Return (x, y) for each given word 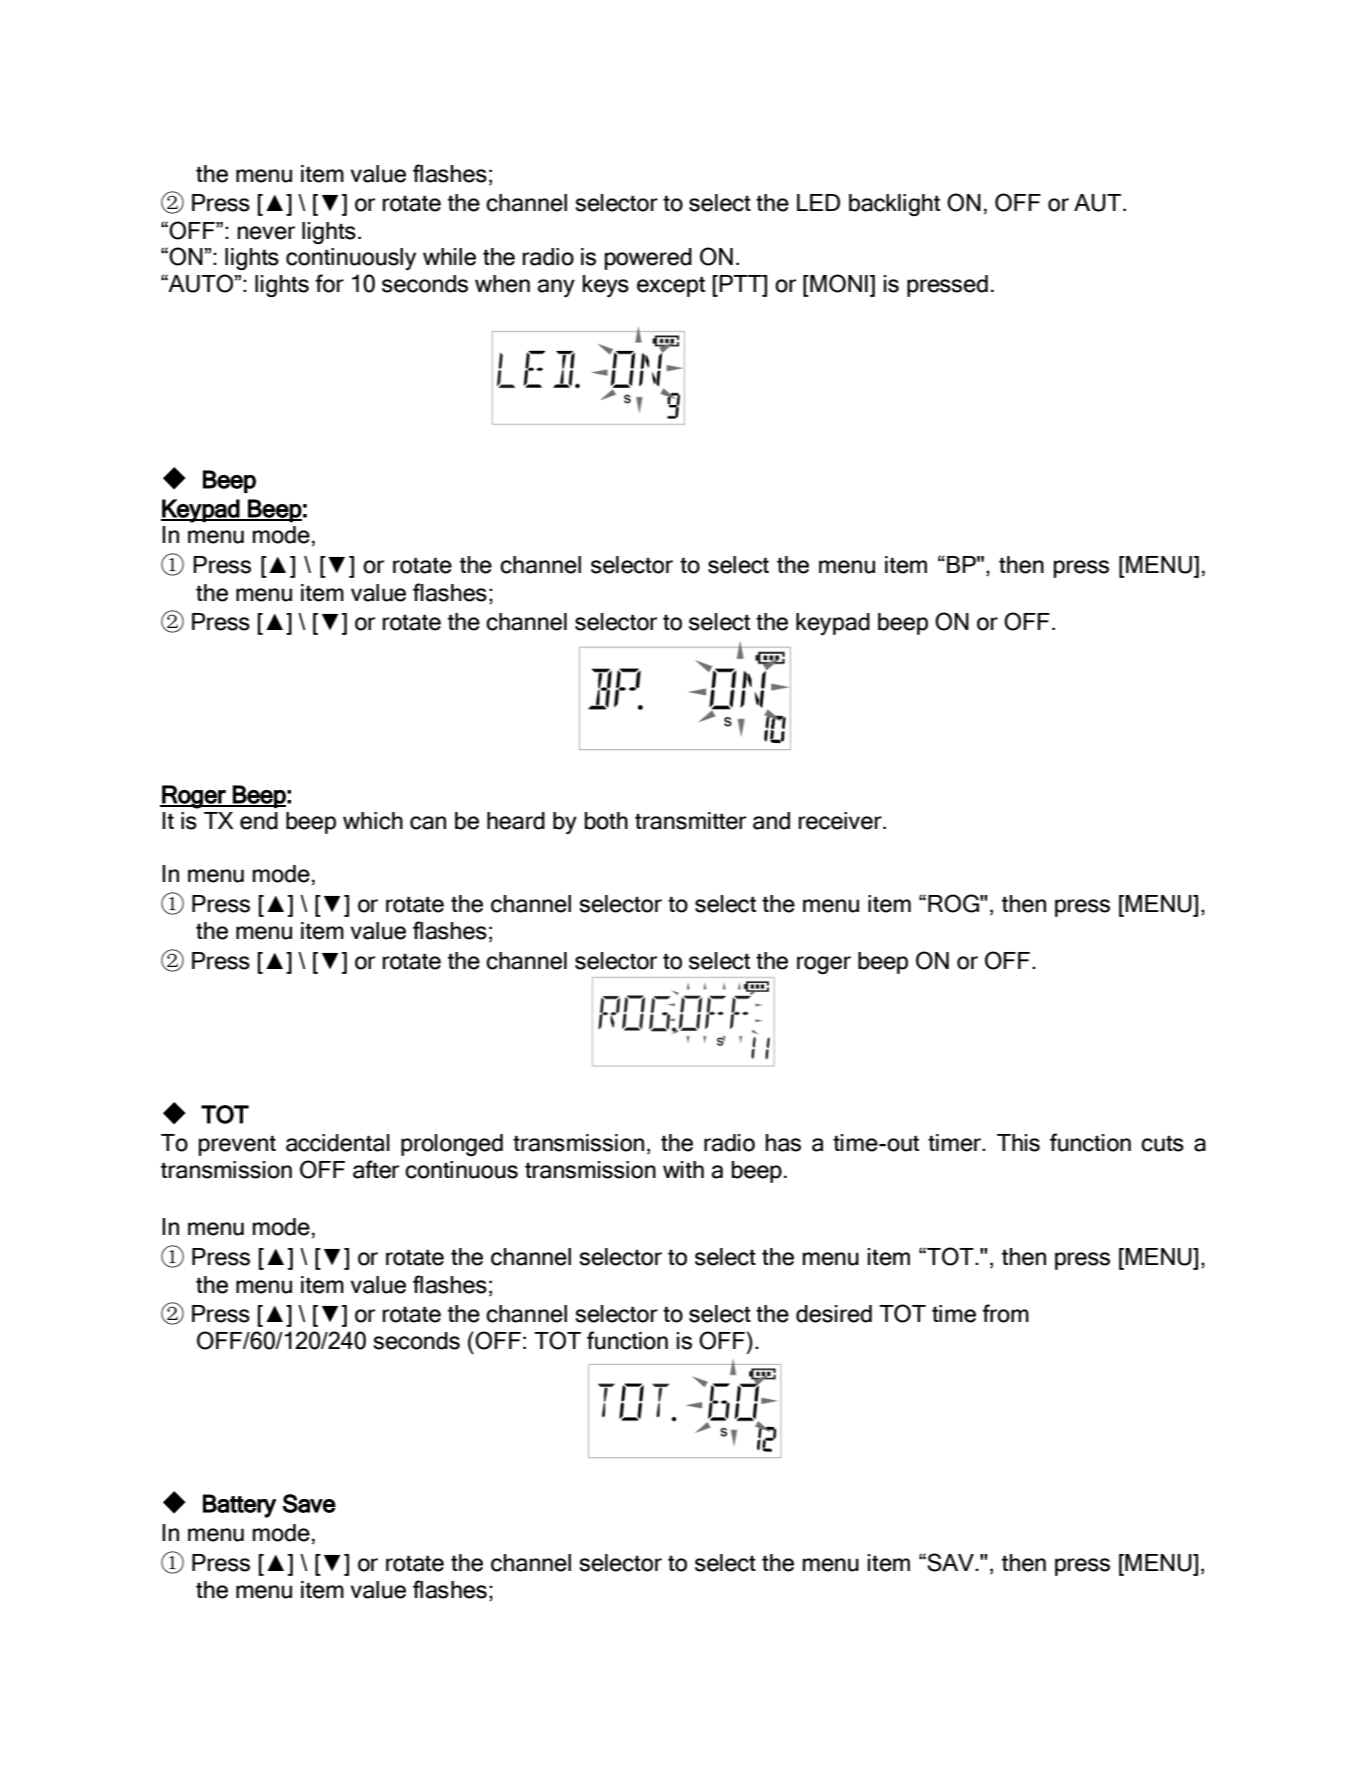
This (1018, 1143)
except (671, 286)
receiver (841, 821)
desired (834, 1314)
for (329, 283)
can (428, 823)
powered (648, 259)
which (373, 821)
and (771, 821)
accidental (338, 1143)
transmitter (690, 821)
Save (309, 1503)
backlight (894, 205)
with (683, 1169)
